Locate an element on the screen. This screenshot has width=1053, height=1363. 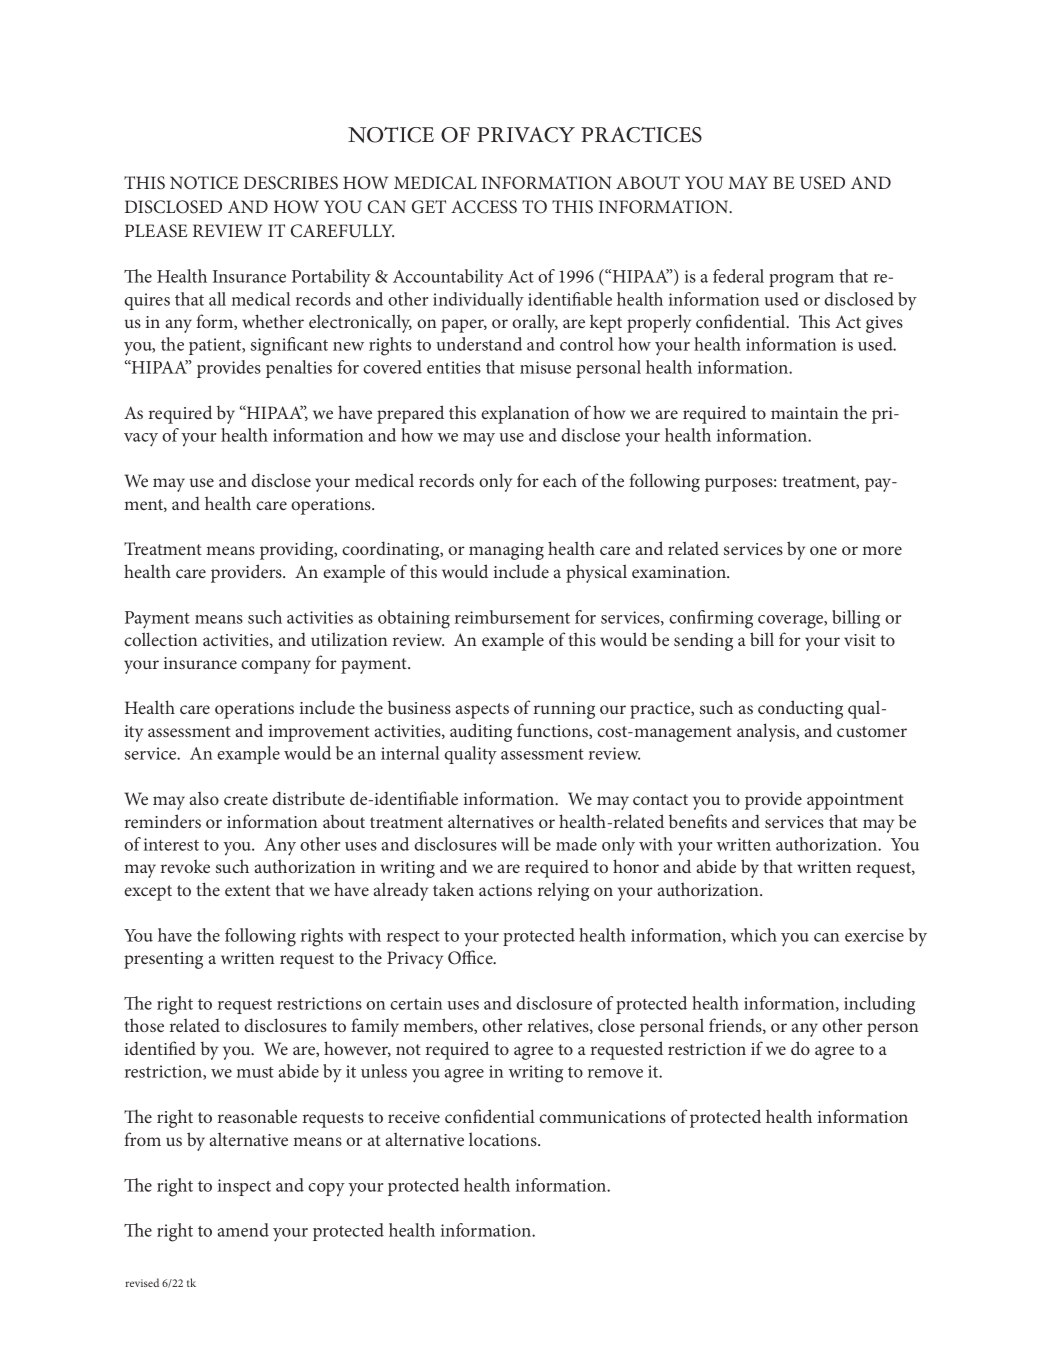
ACCESS is located at coordinates (484, 207).
